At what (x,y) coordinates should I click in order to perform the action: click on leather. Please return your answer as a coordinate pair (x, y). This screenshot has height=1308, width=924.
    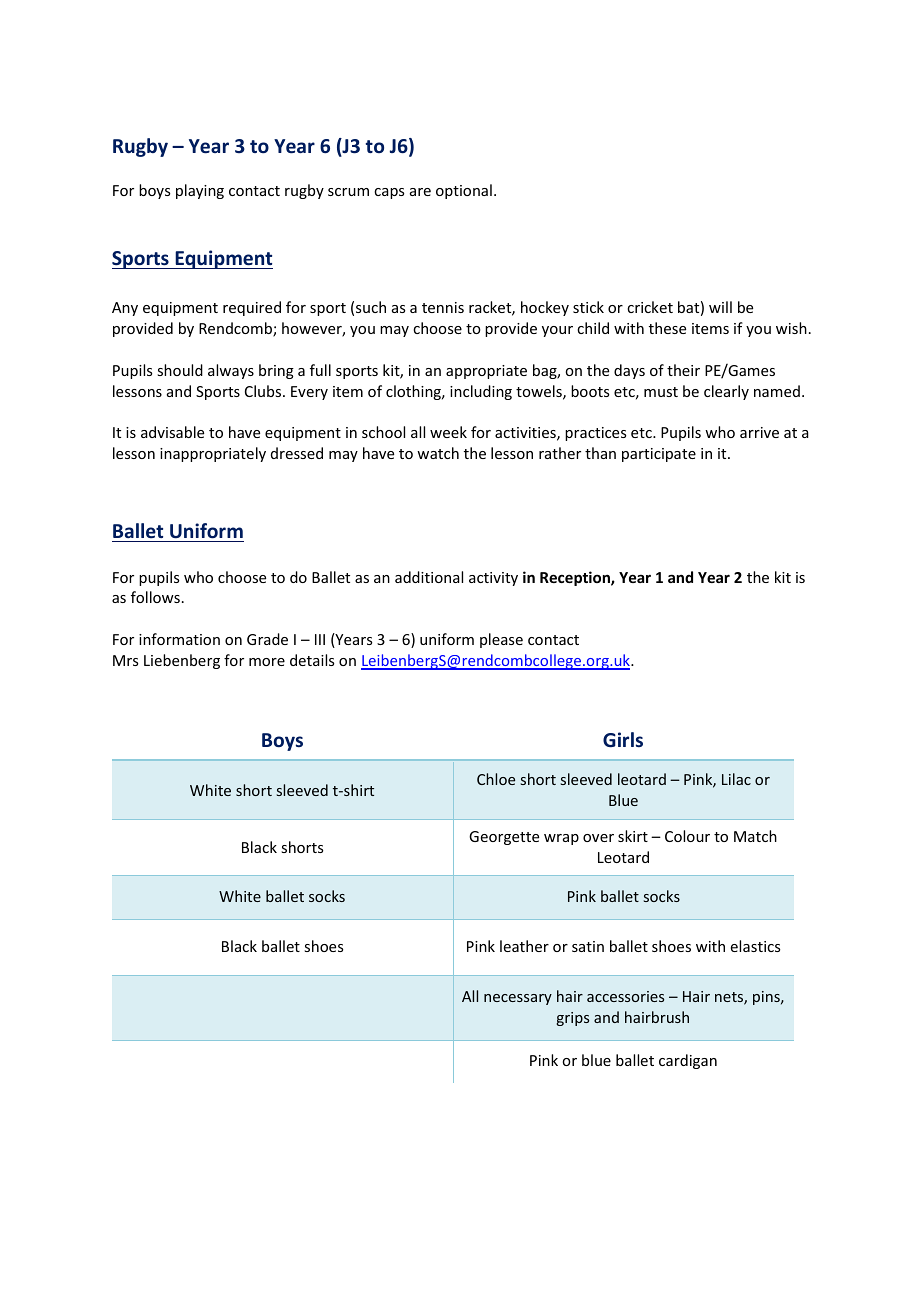
    Looking at the image, I should click on (524, 946).
